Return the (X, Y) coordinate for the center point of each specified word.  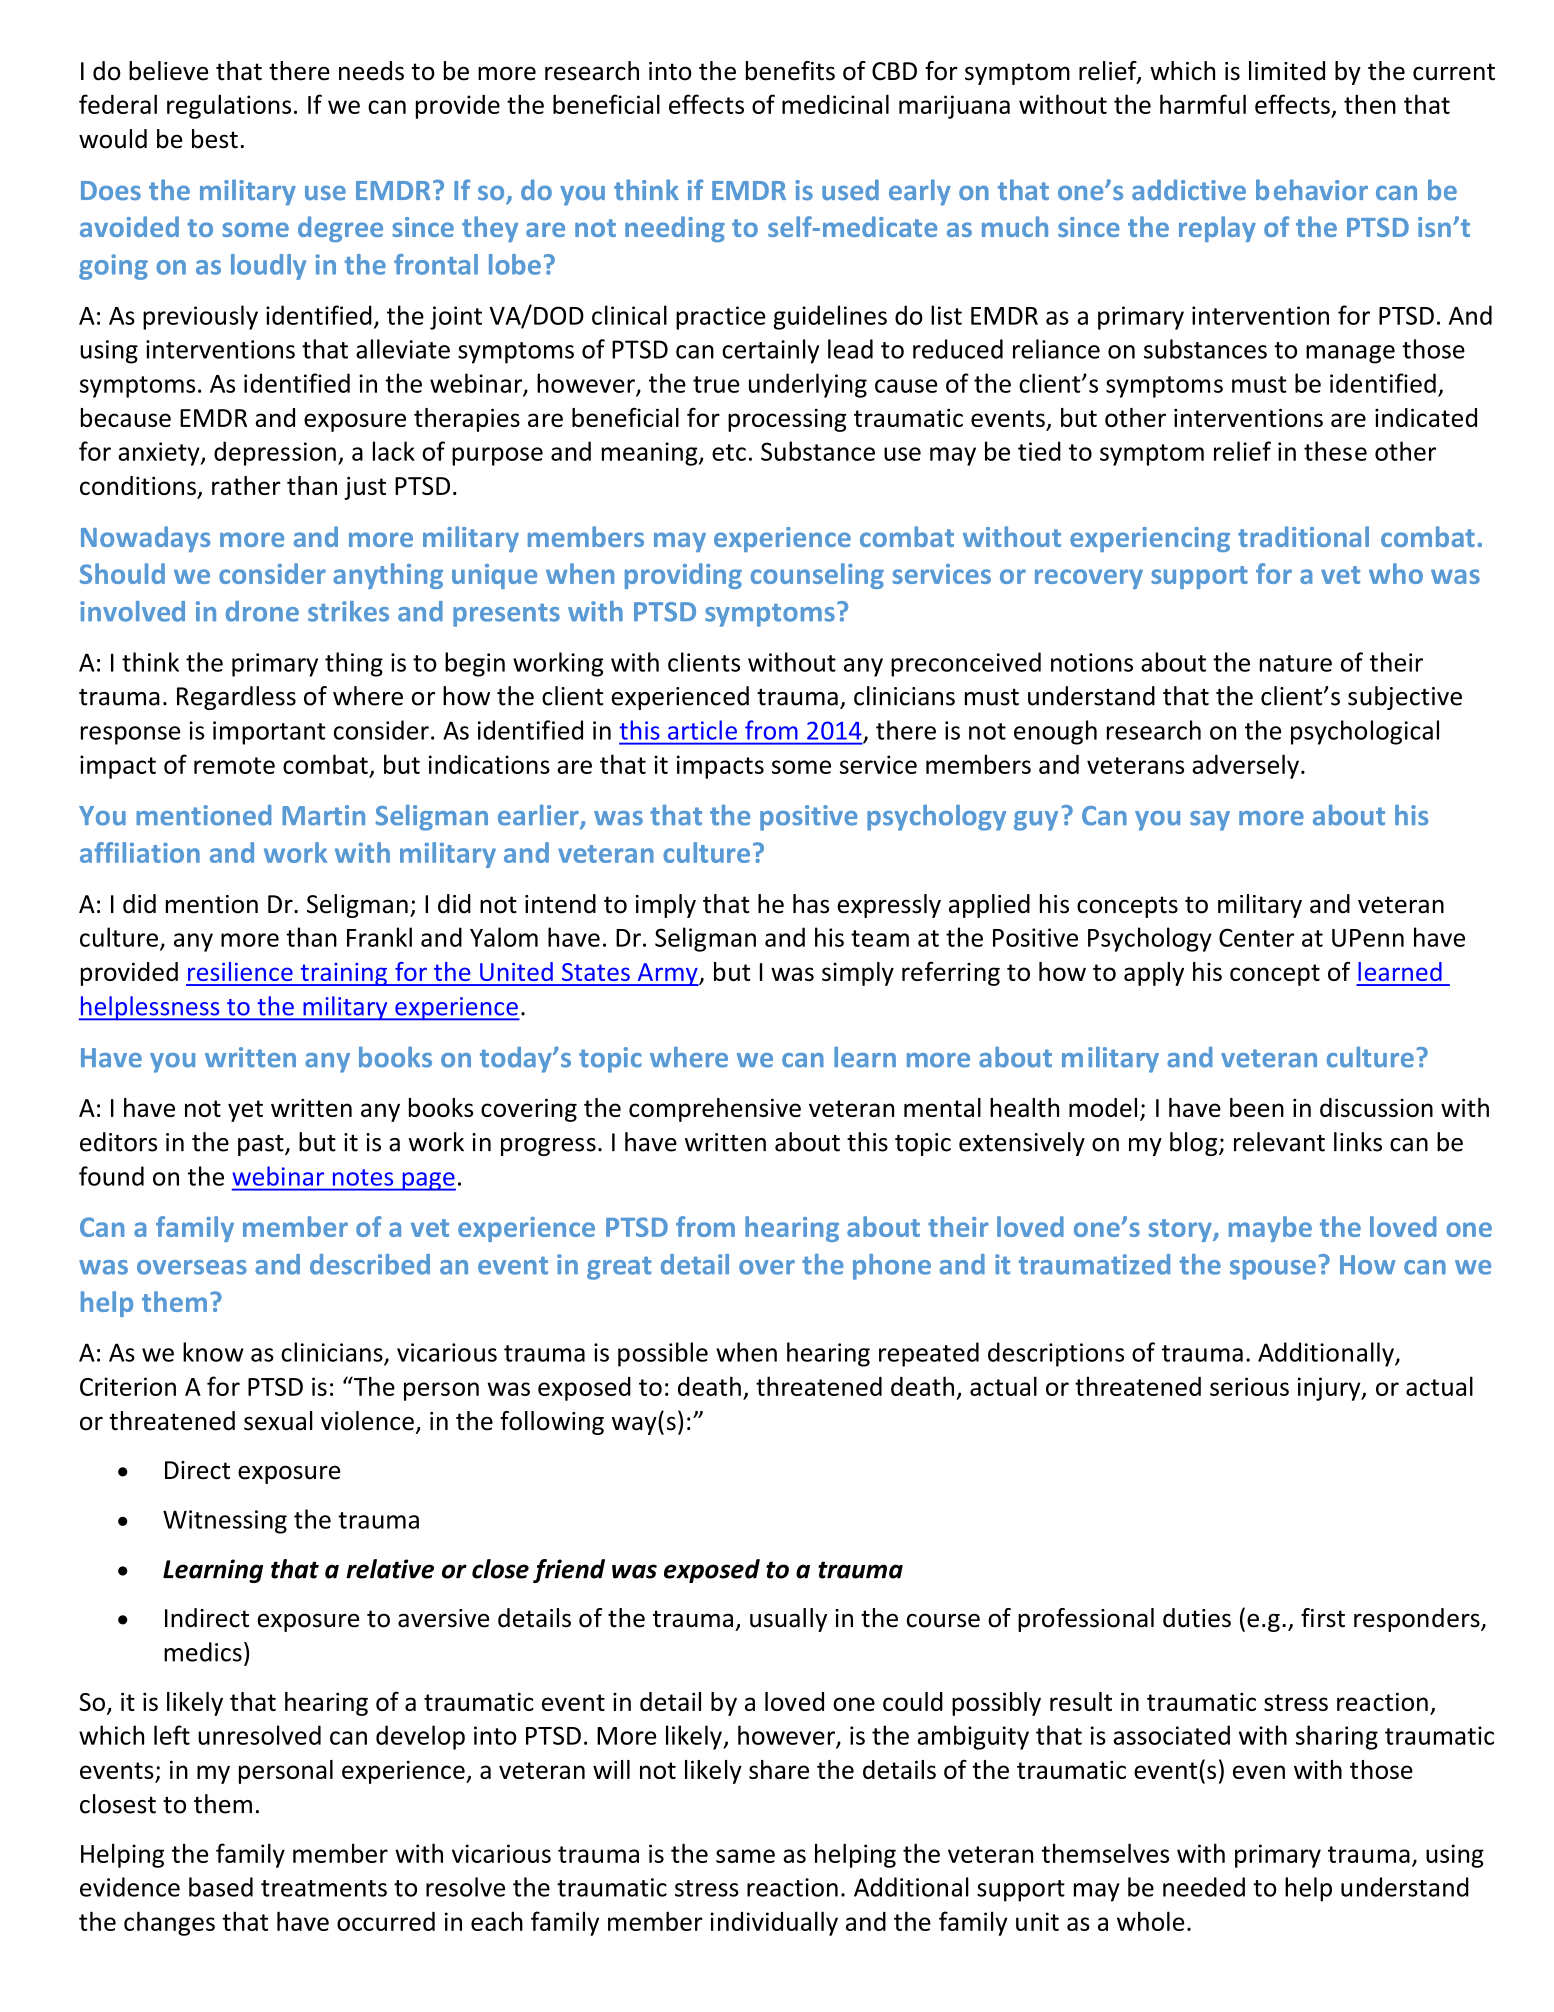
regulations (229, 106)
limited (1287, 71)
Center (1256, 937)
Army (667, 974)
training (343, 974)
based (221, 1887)
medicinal (835, 104)
